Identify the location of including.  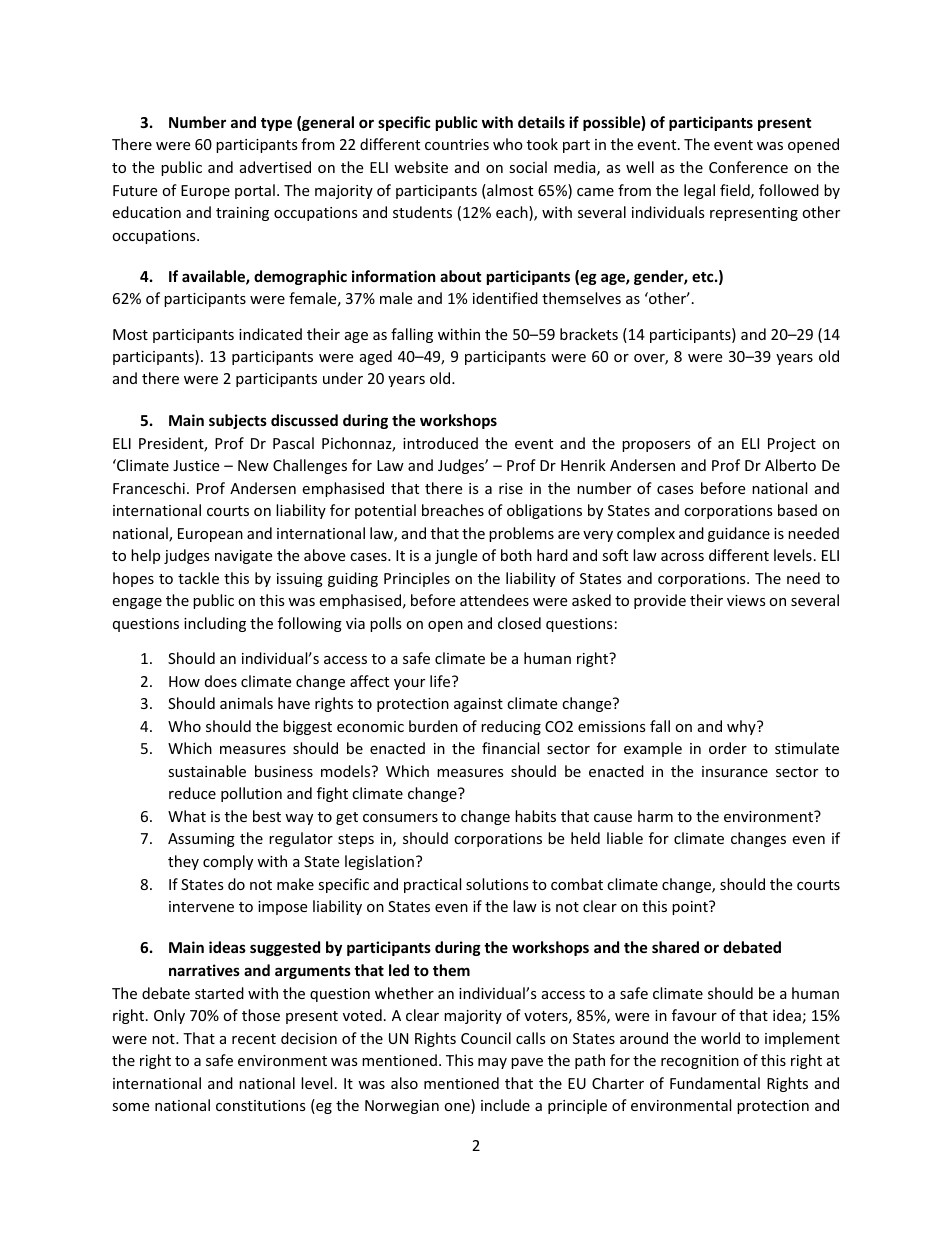
(215, 624).
